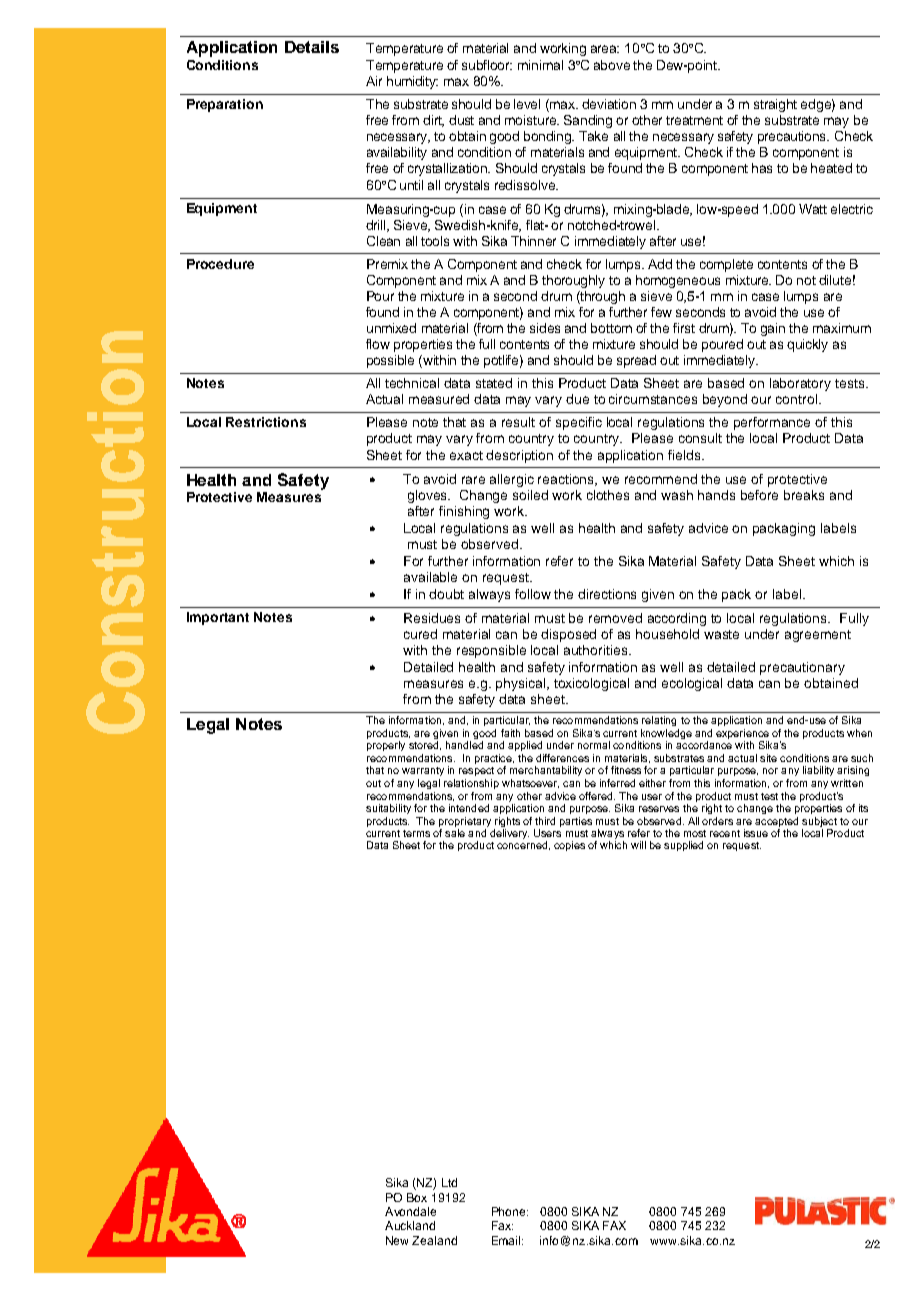 The image size is (924, 1308). I want to click on suitability, so click(388, 809).
